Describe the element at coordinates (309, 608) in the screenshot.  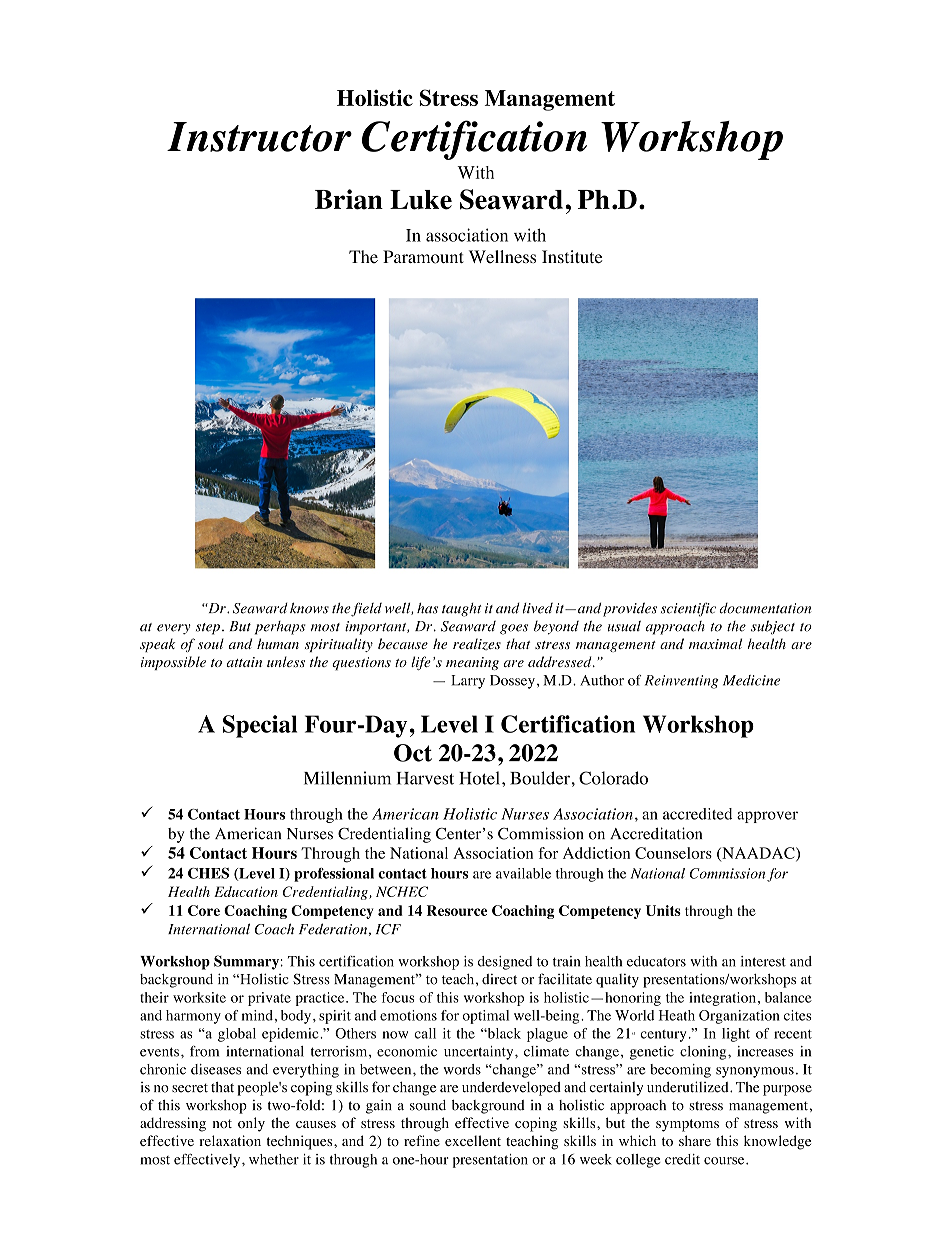
I see `knows` at that location.
